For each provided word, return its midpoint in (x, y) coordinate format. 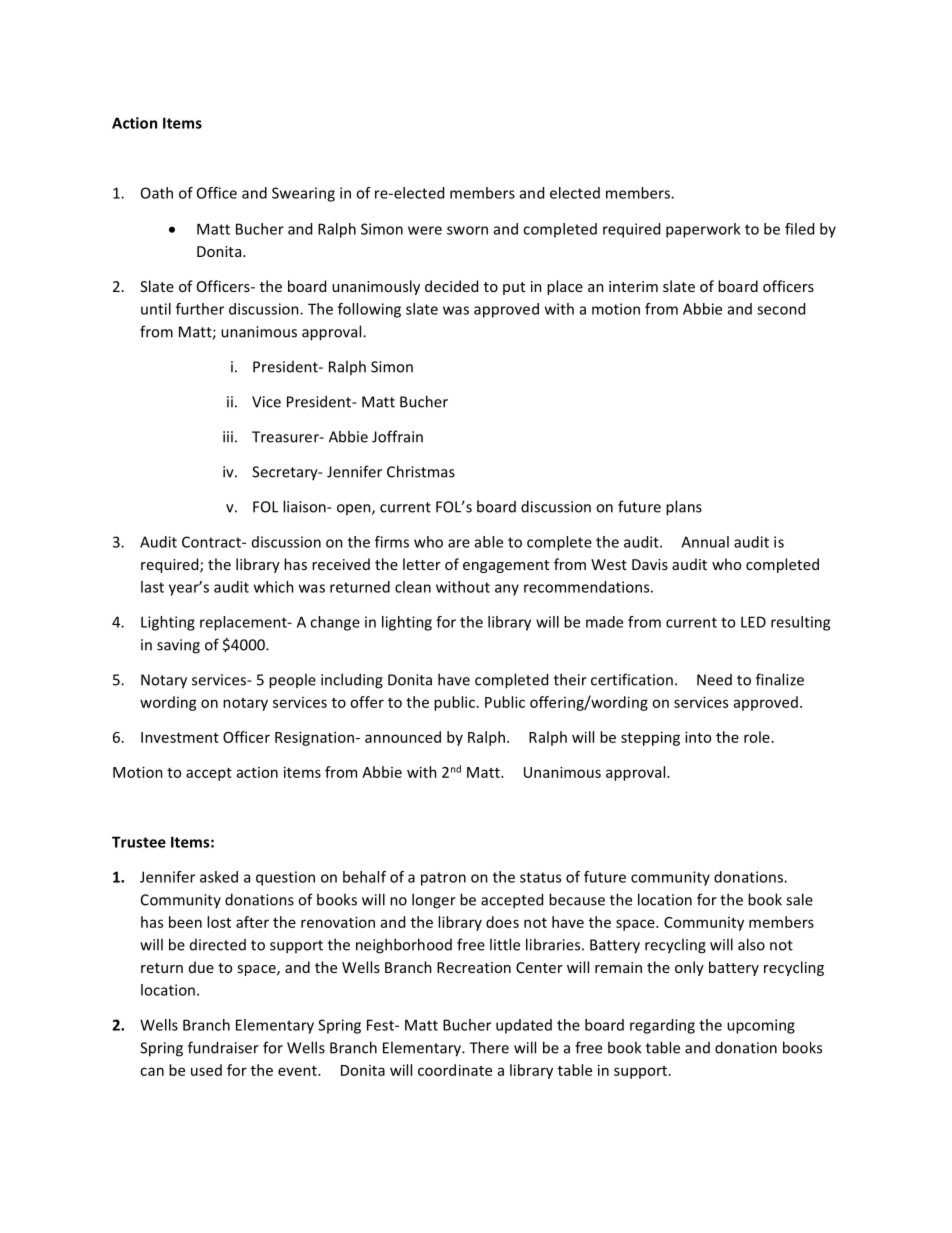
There (489, 1047)
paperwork (703, 230)
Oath (157, 193)
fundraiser (223, 1047)
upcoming (761, 1026)
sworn (467, 230)
